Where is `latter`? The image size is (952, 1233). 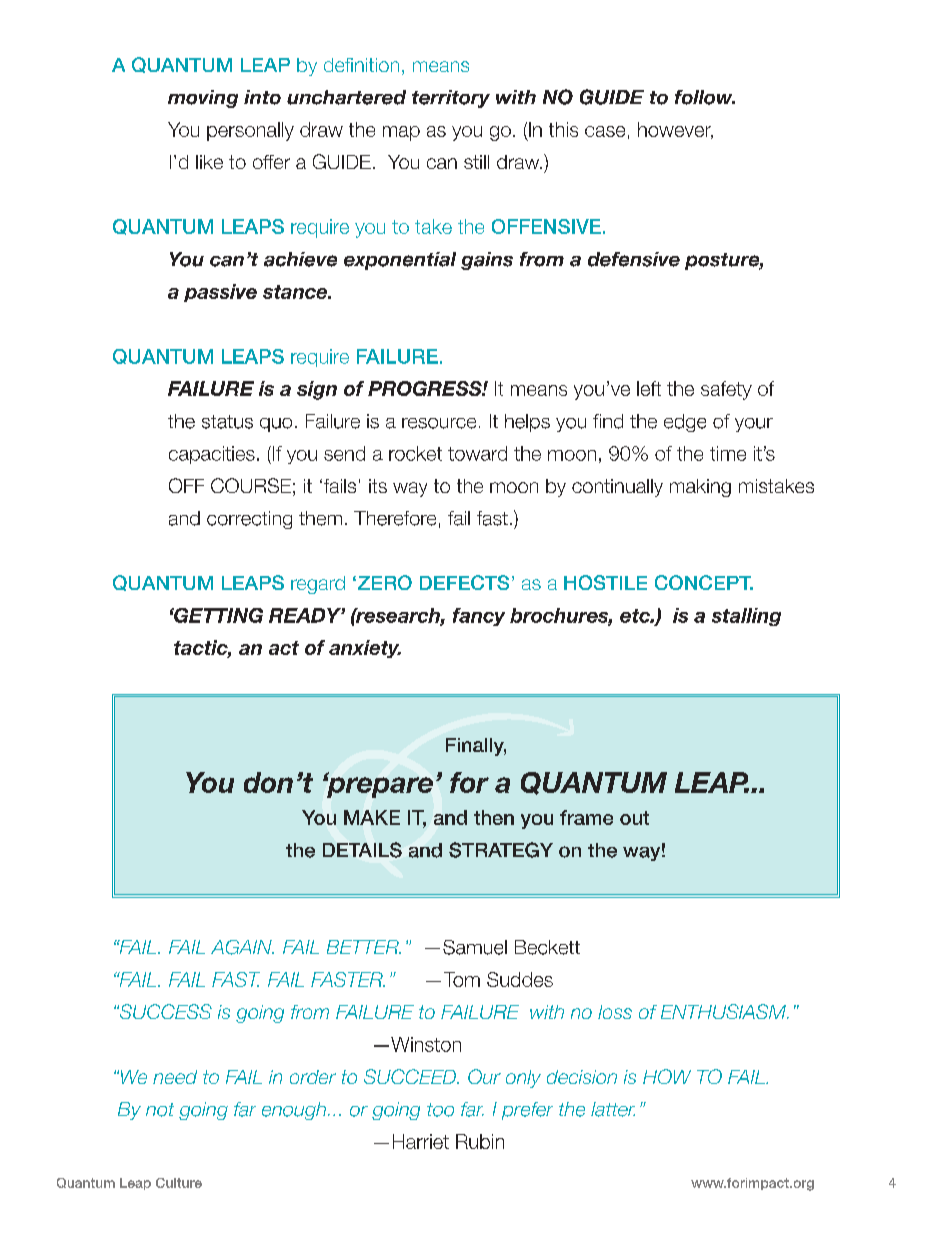
latter is located at coordinates (613, 1109).
